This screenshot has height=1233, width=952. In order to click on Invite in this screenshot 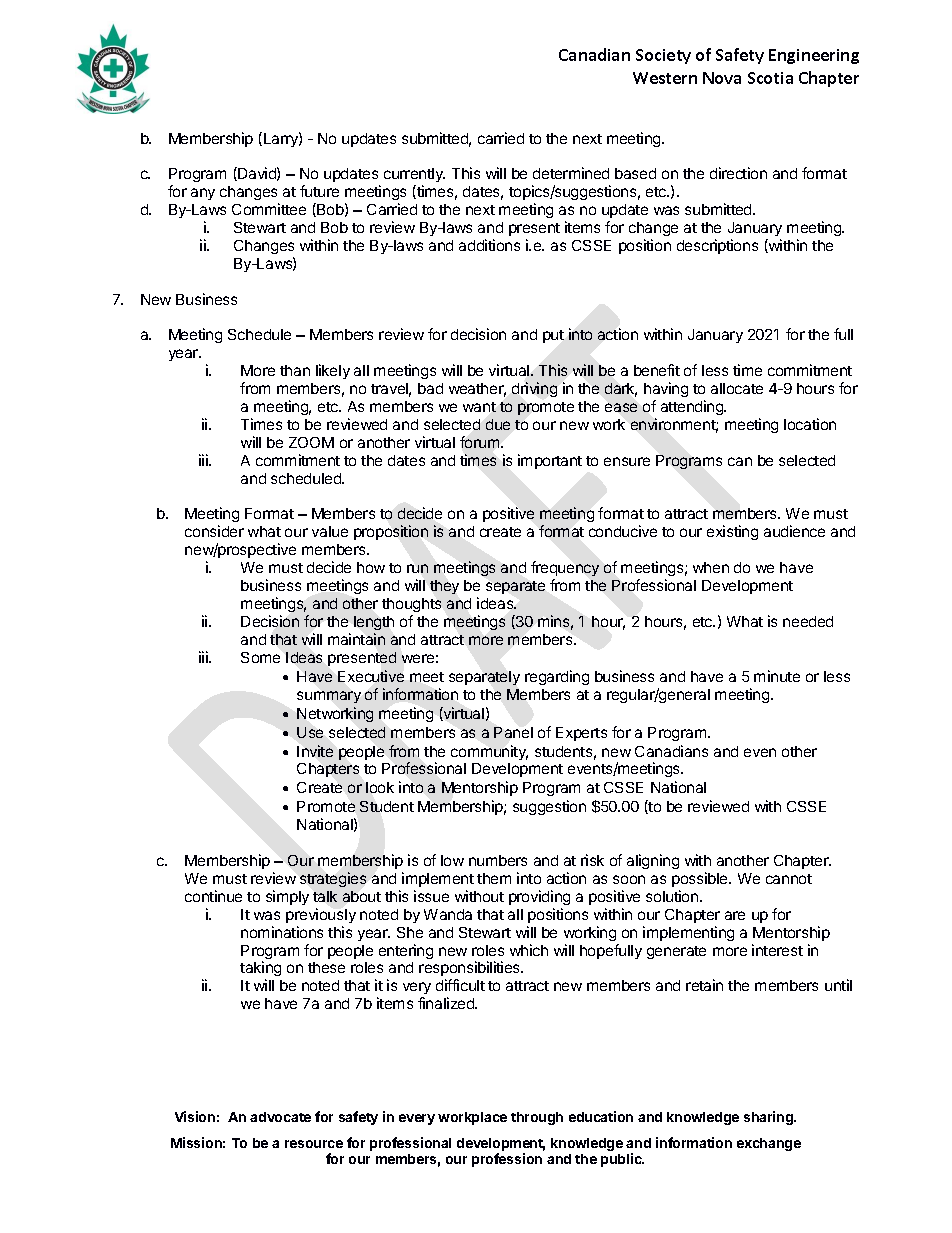, I will do `click(315, 751)`.
